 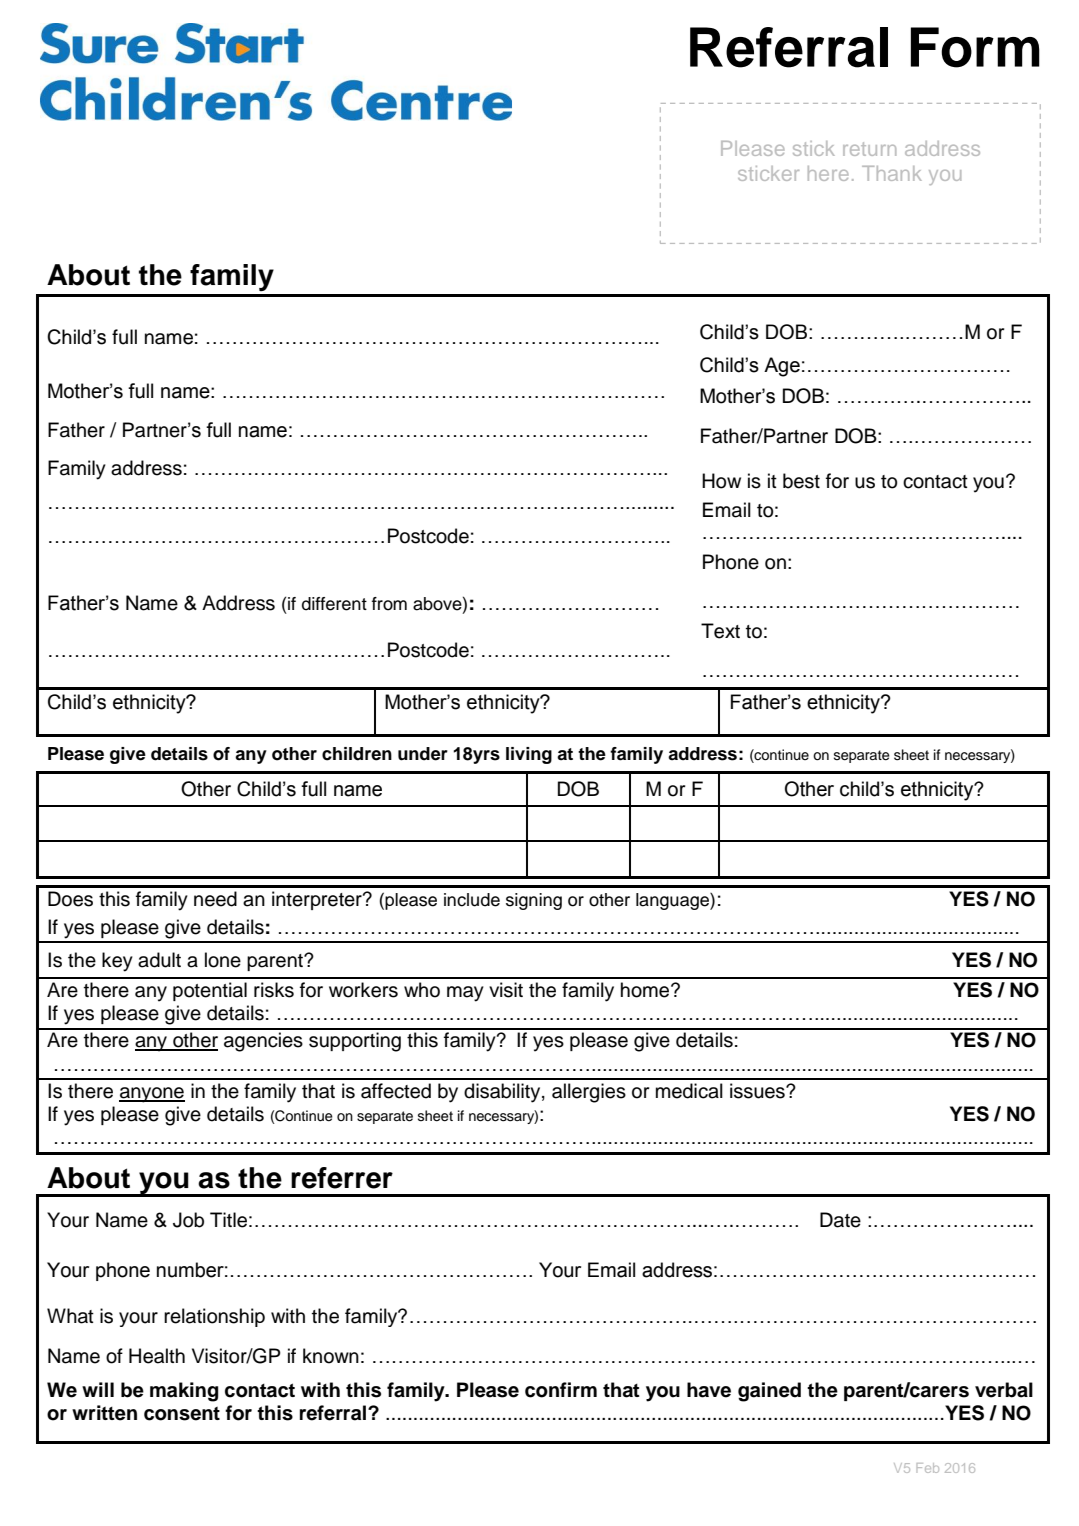 I want to click on living, so click(x=529, y=755).
